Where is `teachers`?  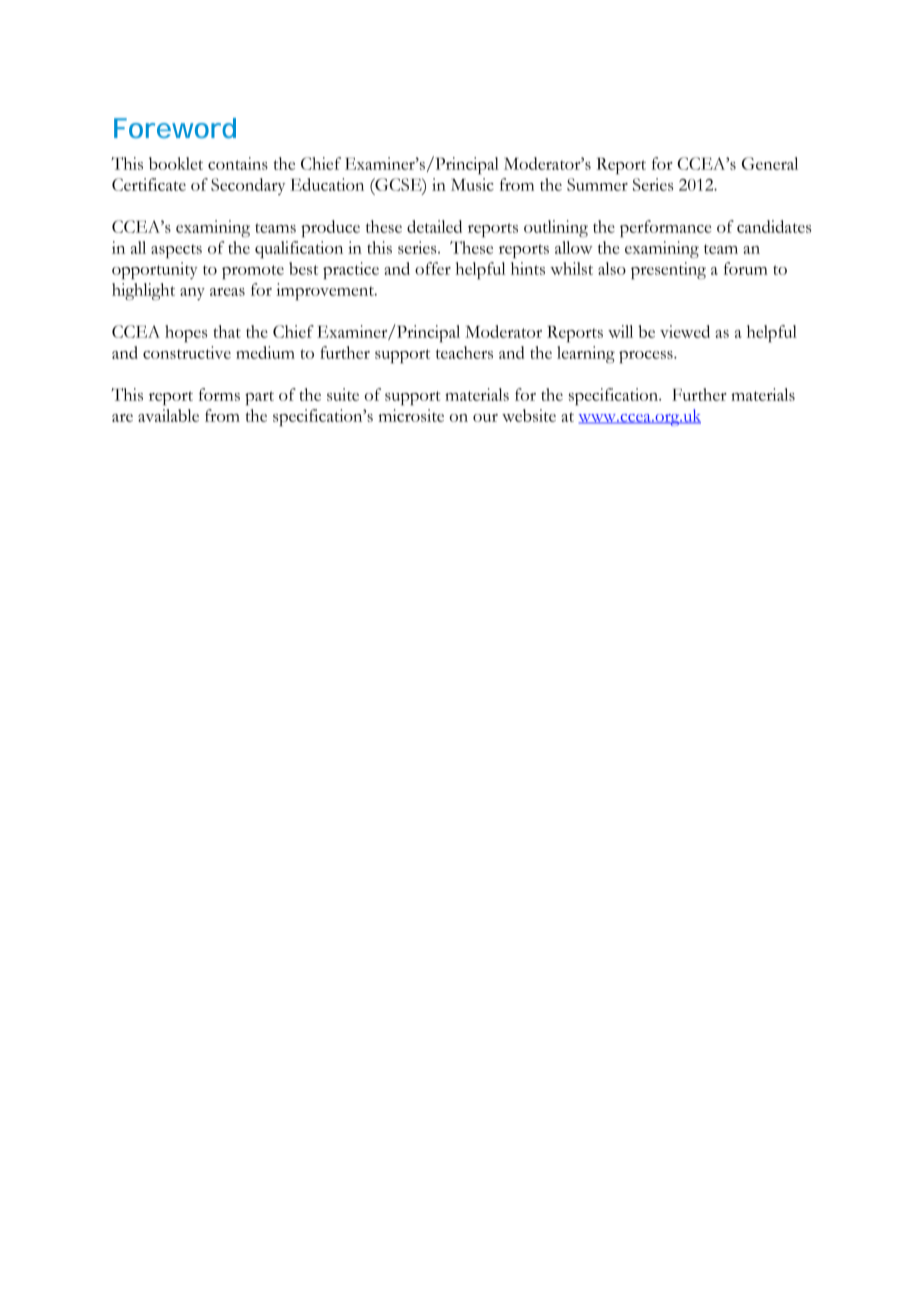
teachers is located at coordinates (464, 352).
